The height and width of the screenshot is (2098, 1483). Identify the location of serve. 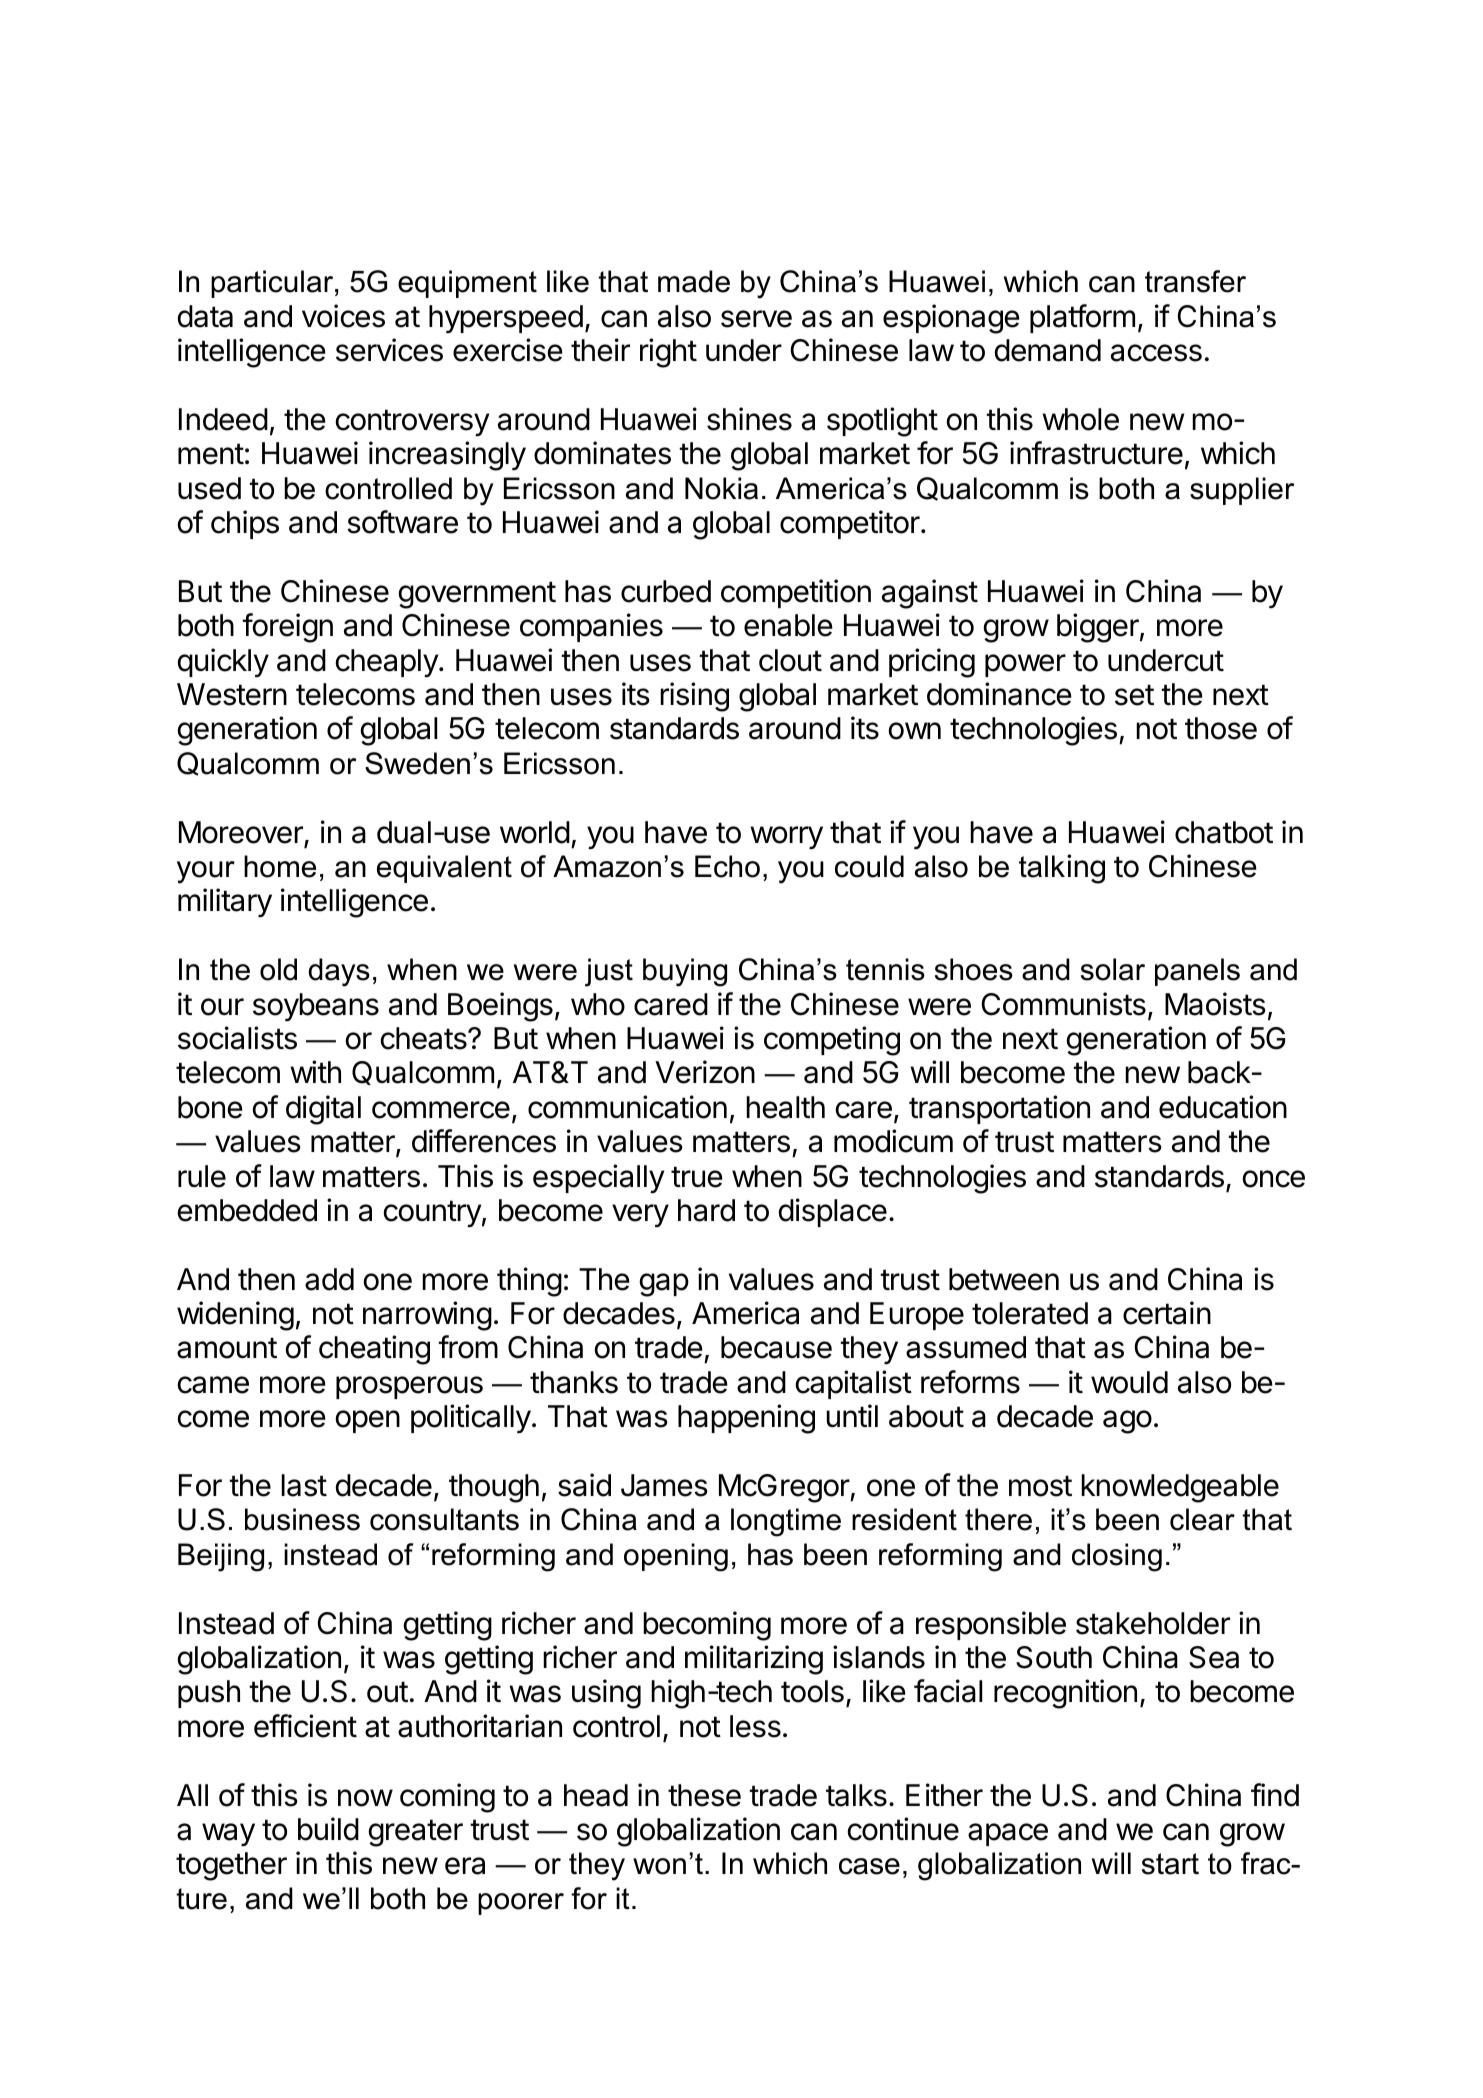
(756, 319).
